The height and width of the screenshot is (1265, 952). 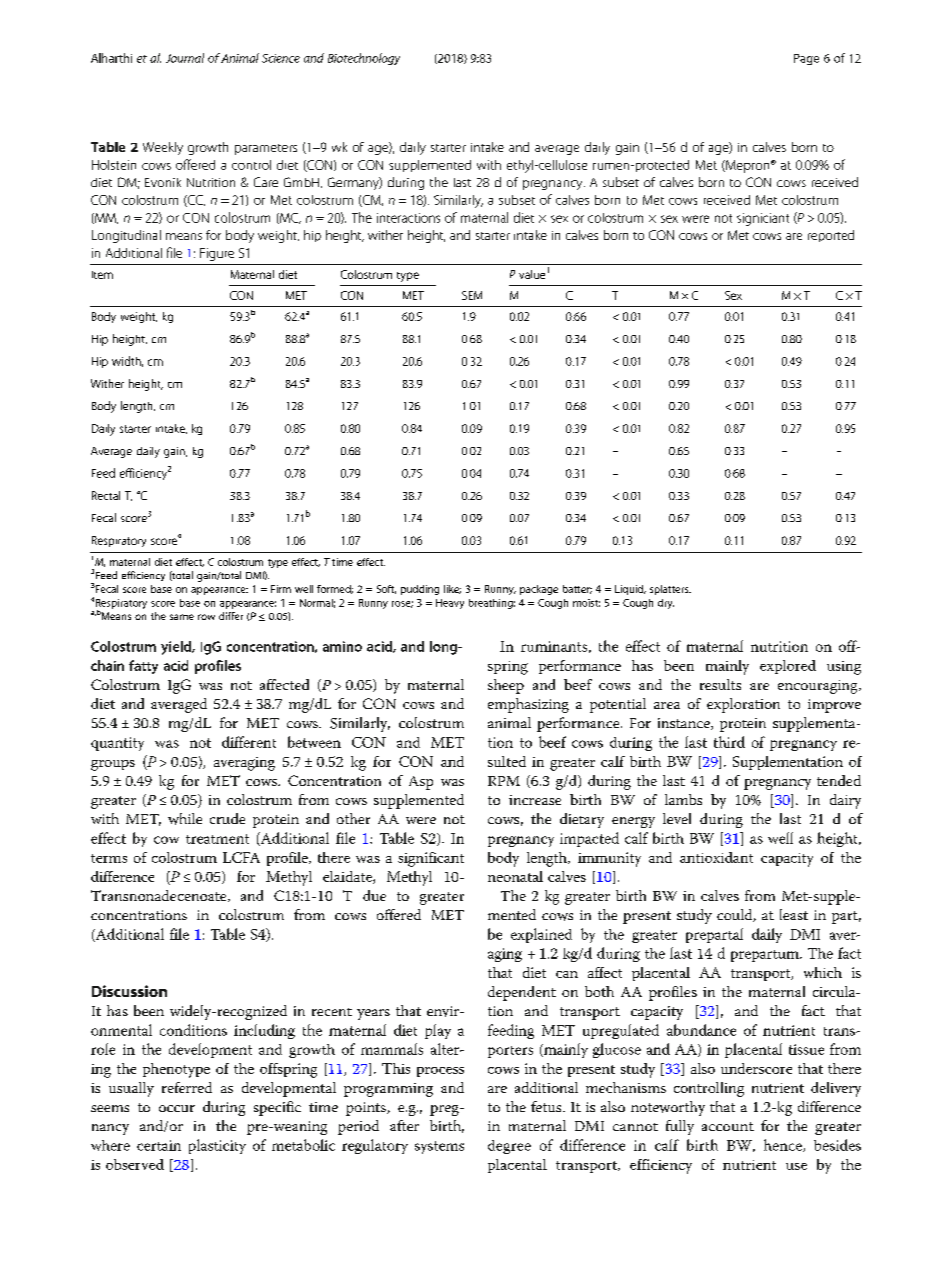 What do you see at coordinates (729, 742) in the screenshot?
I see `third` at bounding box center [729, 742].
